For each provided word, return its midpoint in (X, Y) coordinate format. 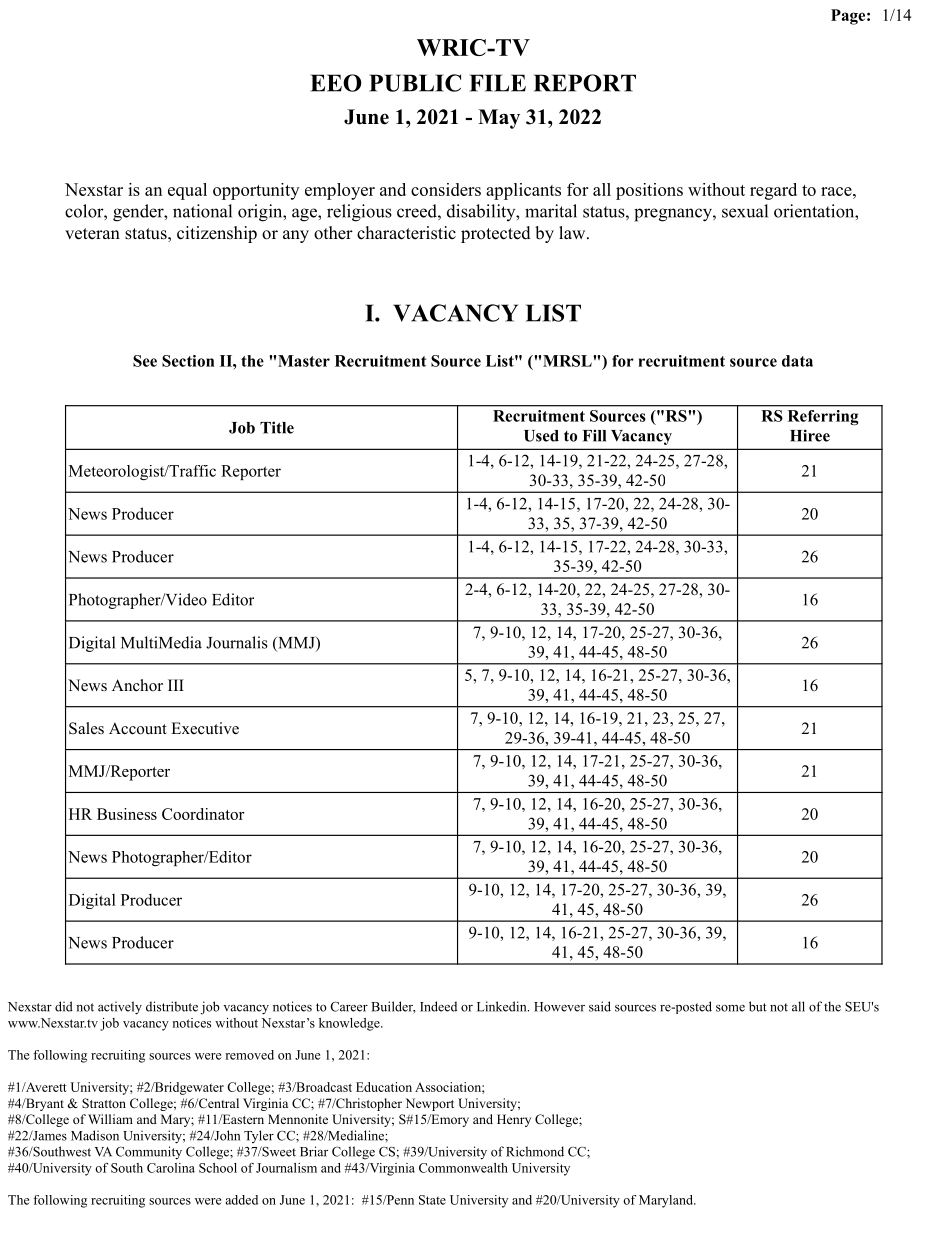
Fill (594, 435)
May (499, 119)
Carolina (171, 1168)
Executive (205, 728)
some (730, 1008)
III (176, 685)
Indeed (438, 1006)
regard (773, 191)
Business (127, 814)
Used (541, 436)
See (145, 361)
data (797, 361)
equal (187, 191)
